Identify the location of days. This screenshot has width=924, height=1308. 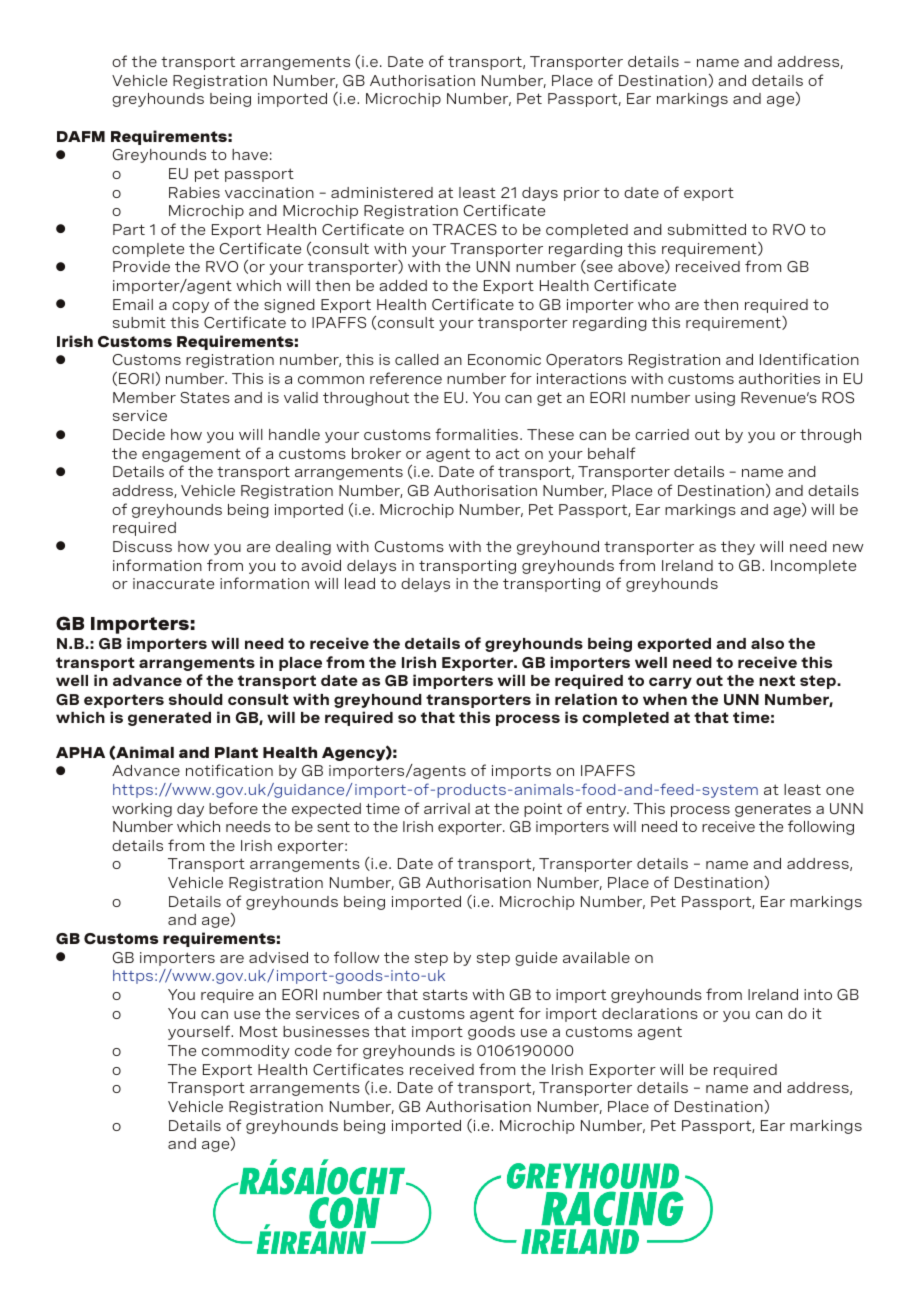
(540, 194).
